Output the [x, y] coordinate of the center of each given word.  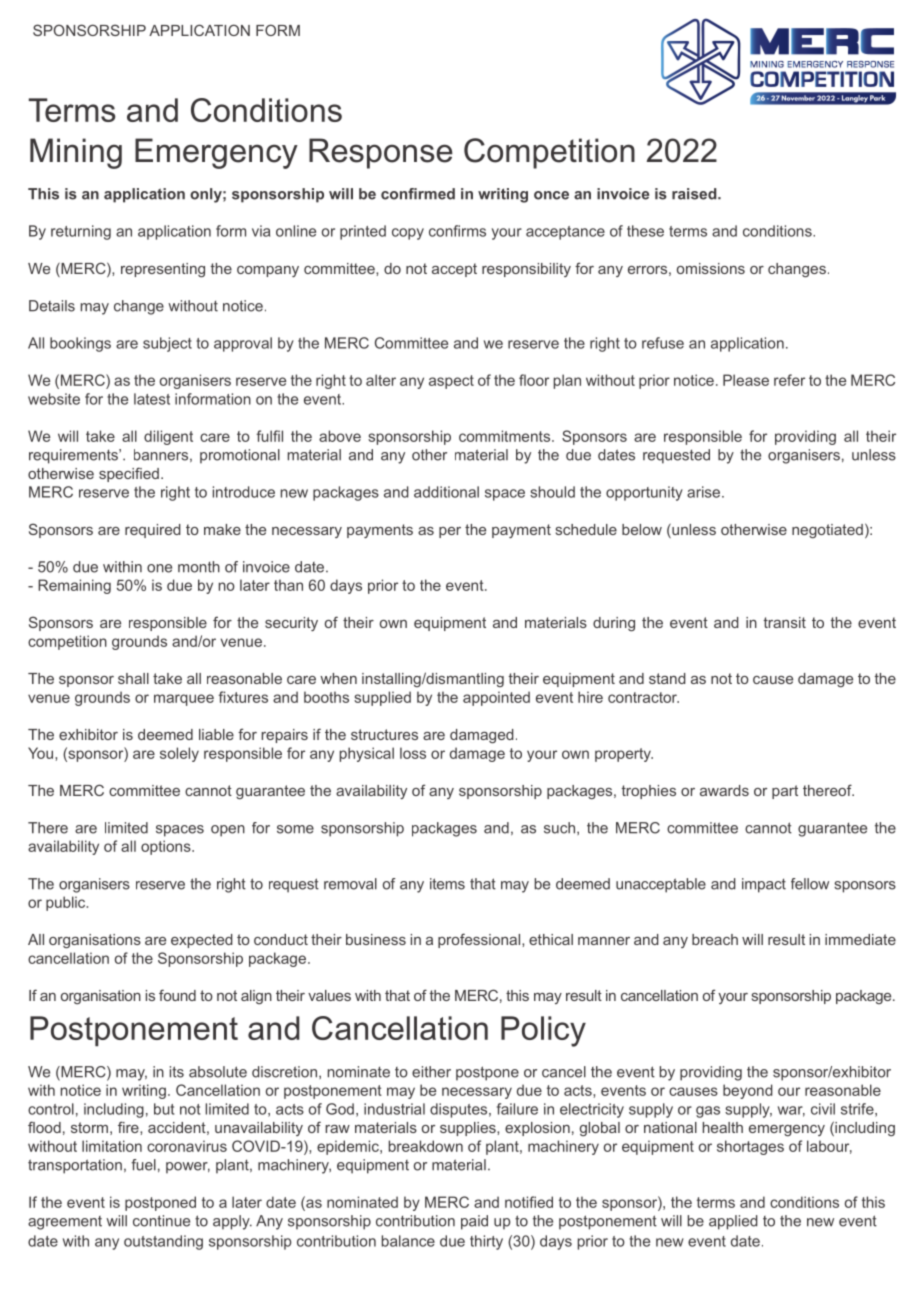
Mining [76, 153]
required [153, 531]
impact [764, 885]
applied [733, 1222]
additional [446, 492]
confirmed [418, 194]
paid [474, 1222]
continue [161, 1221]
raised [695, 194]
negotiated [827, 531]
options [167, 847]
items [447, 884]
